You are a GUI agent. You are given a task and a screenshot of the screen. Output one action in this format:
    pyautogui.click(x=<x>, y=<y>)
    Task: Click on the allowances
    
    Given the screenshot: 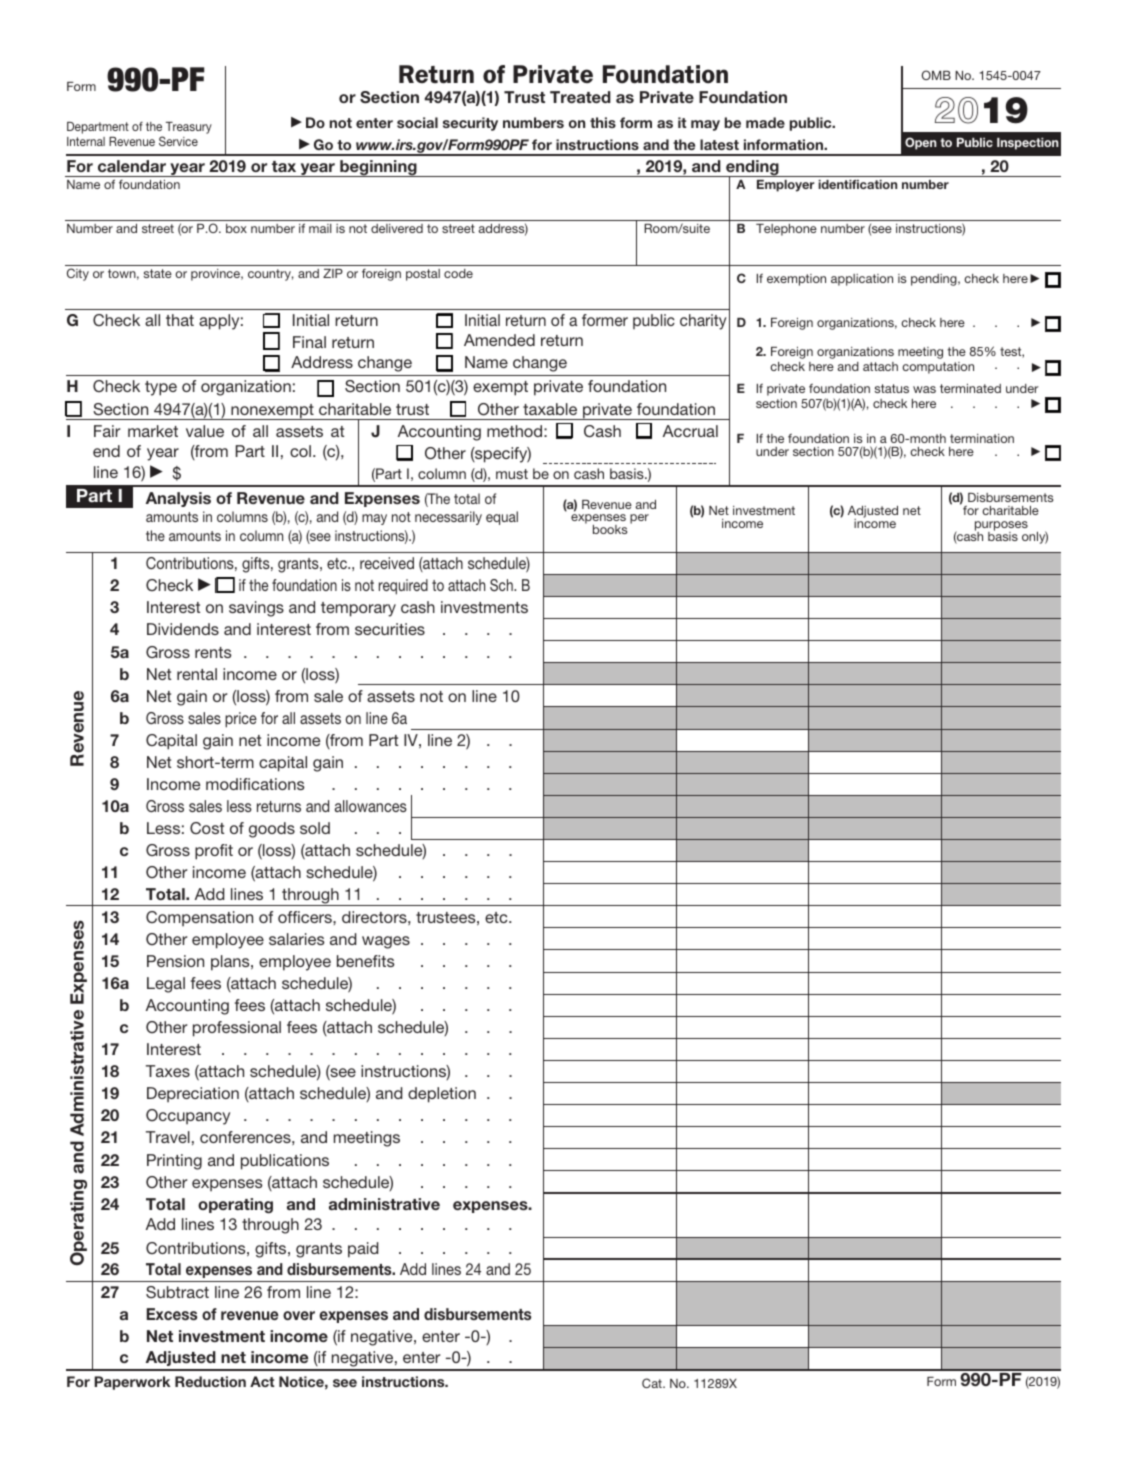 What is the action you would take?
    pyautogui.click(x=371, y=806)
